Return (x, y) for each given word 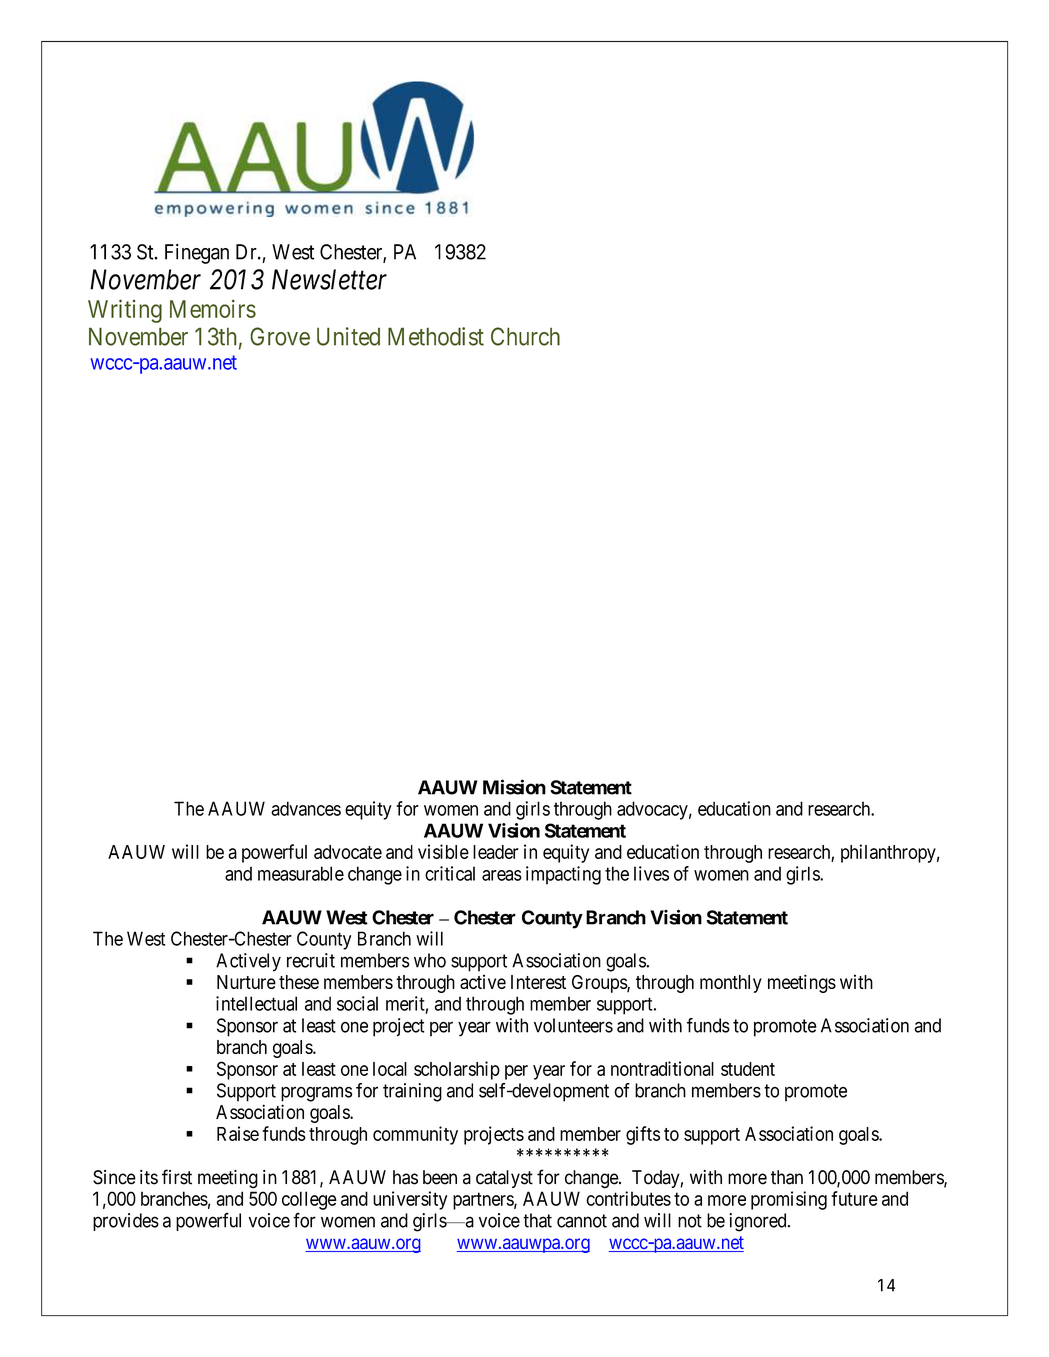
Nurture (246, 982)
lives (651, 873)
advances (306, 808)
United (348, 336)
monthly (731, 984)
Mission (514, 787)
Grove (280, 336)
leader (496, 852)
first (177, 1177)
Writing (125, 311)
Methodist (436, 336)
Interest (538, 982)
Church (525, 336)
